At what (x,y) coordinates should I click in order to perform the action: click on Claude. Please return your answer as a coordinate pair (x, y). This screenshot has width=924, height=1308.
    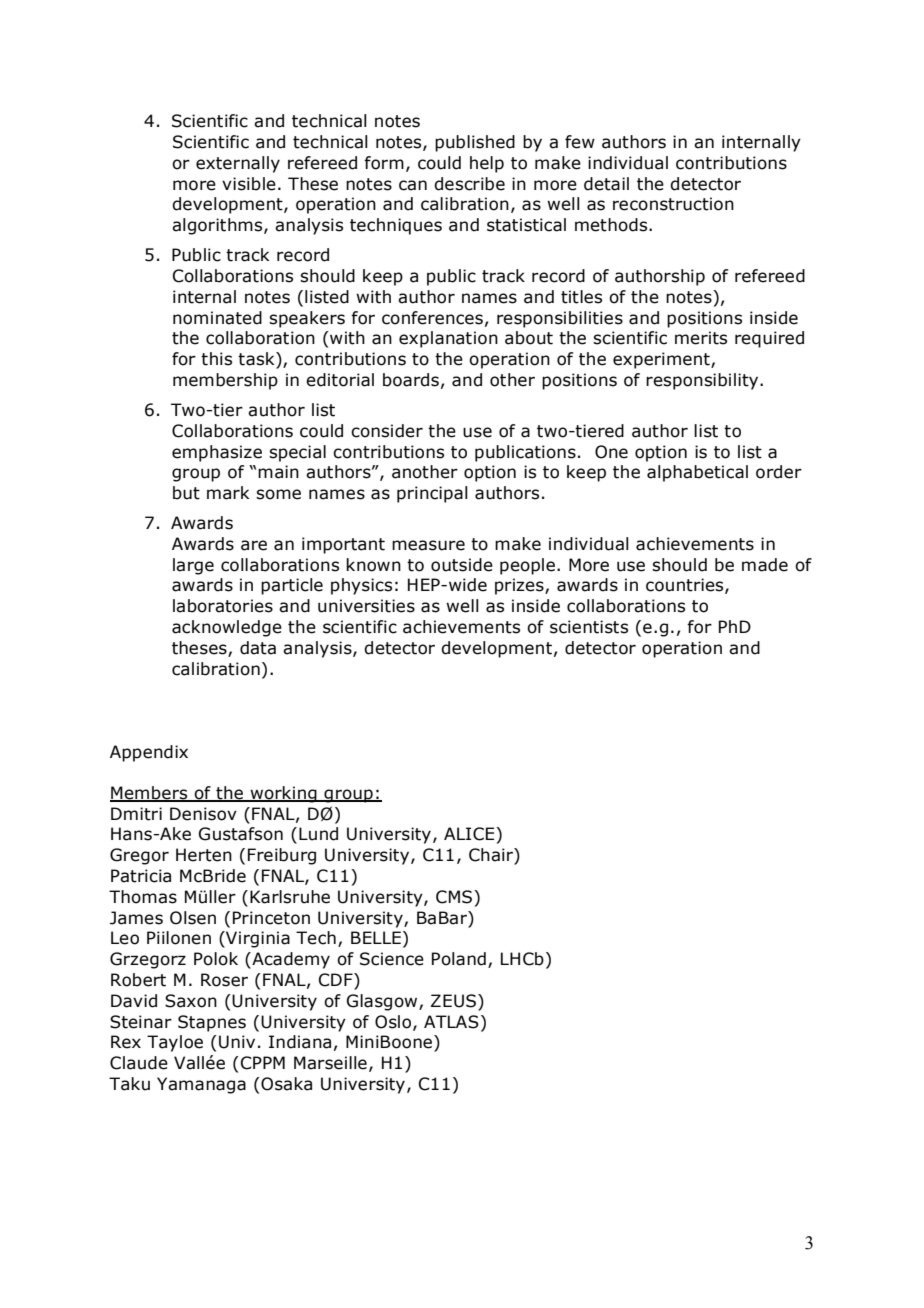
    Looking at the image, I should click on (139, 1063).
